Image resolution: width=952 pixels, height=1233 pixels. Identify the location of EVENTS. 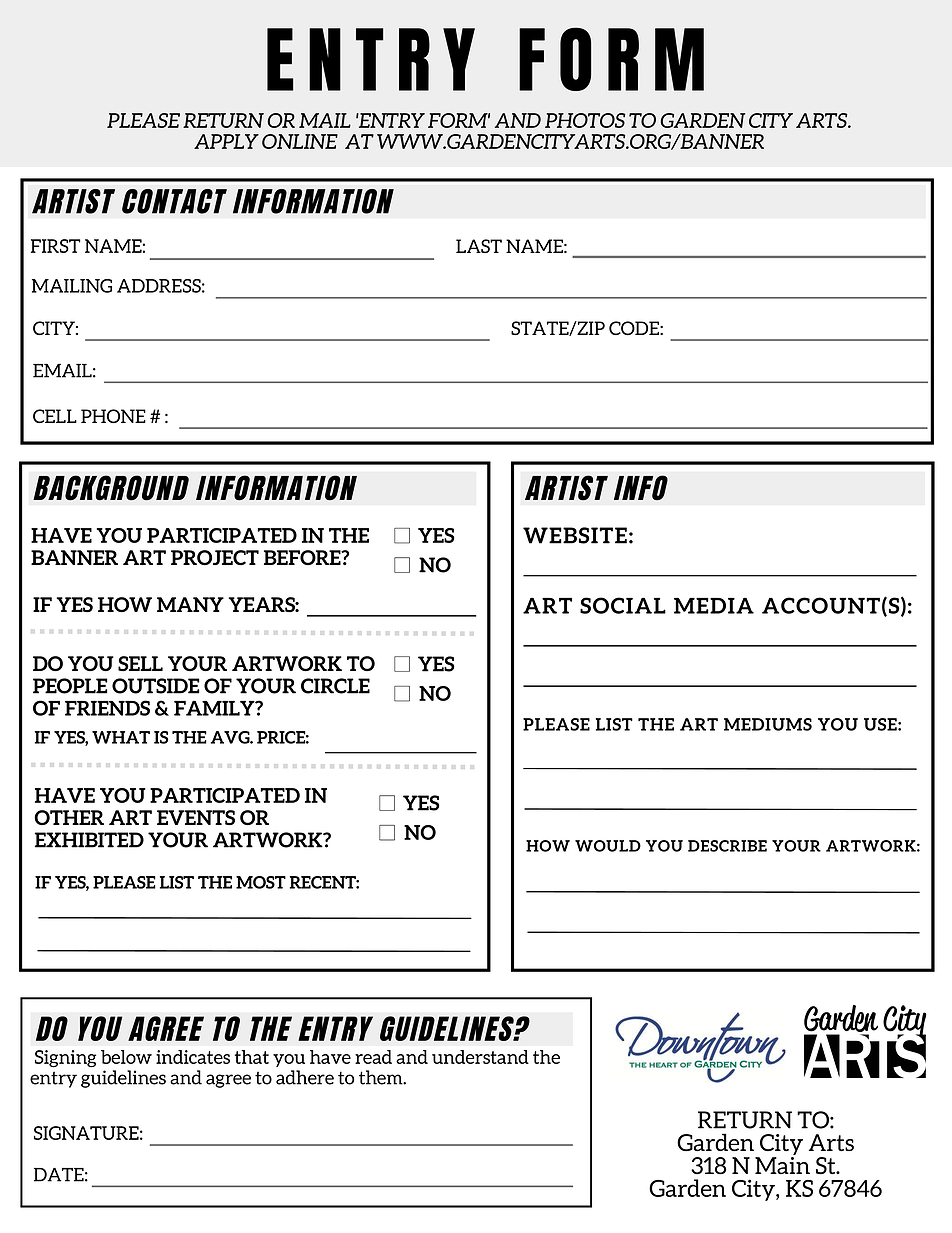
(196, 817).
